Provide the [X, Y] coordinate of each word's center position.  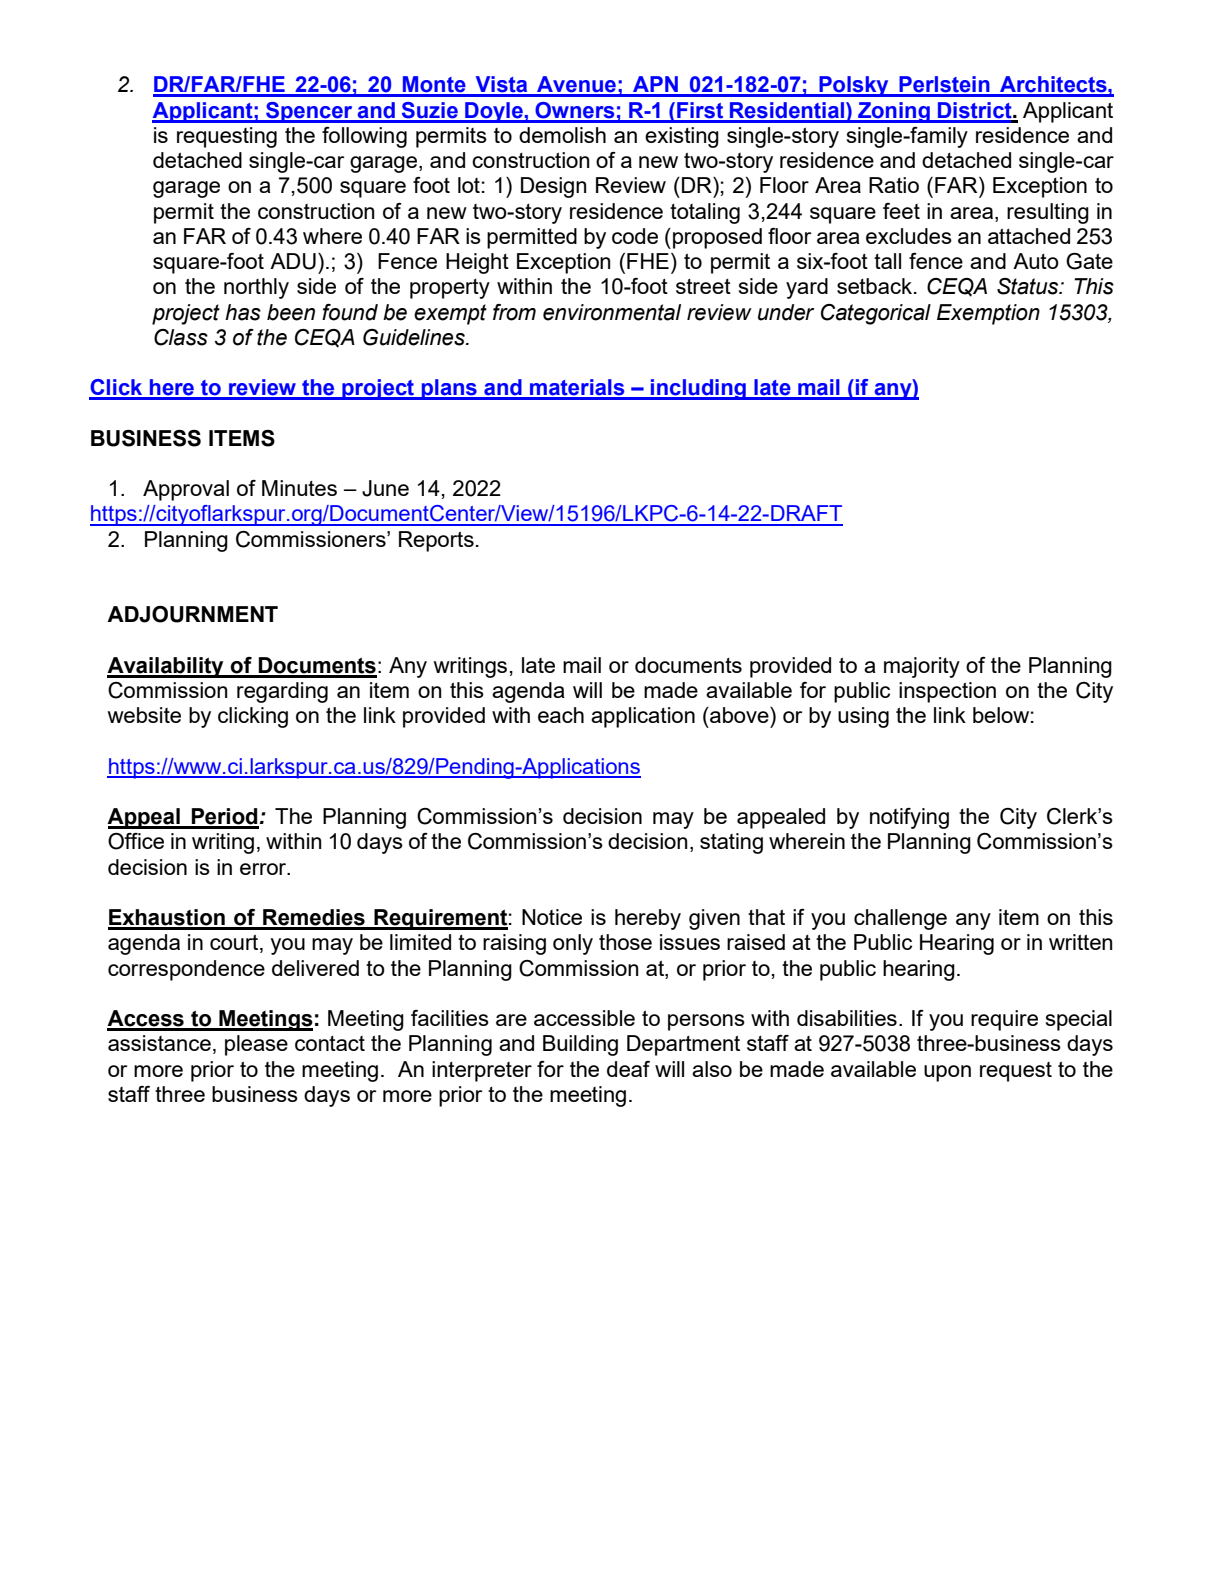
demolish [562, 135]
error [264, 869]
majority [922, 667]
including [698, 389]
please [256, 1045]
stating [731, 843]
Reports [436, 541]
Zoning [894, 112]
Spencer [309, 112]
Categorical [876, 314]
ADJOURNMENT [192, 614]
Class [181, 337]
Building [580, 1045]
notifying [909, 818]
